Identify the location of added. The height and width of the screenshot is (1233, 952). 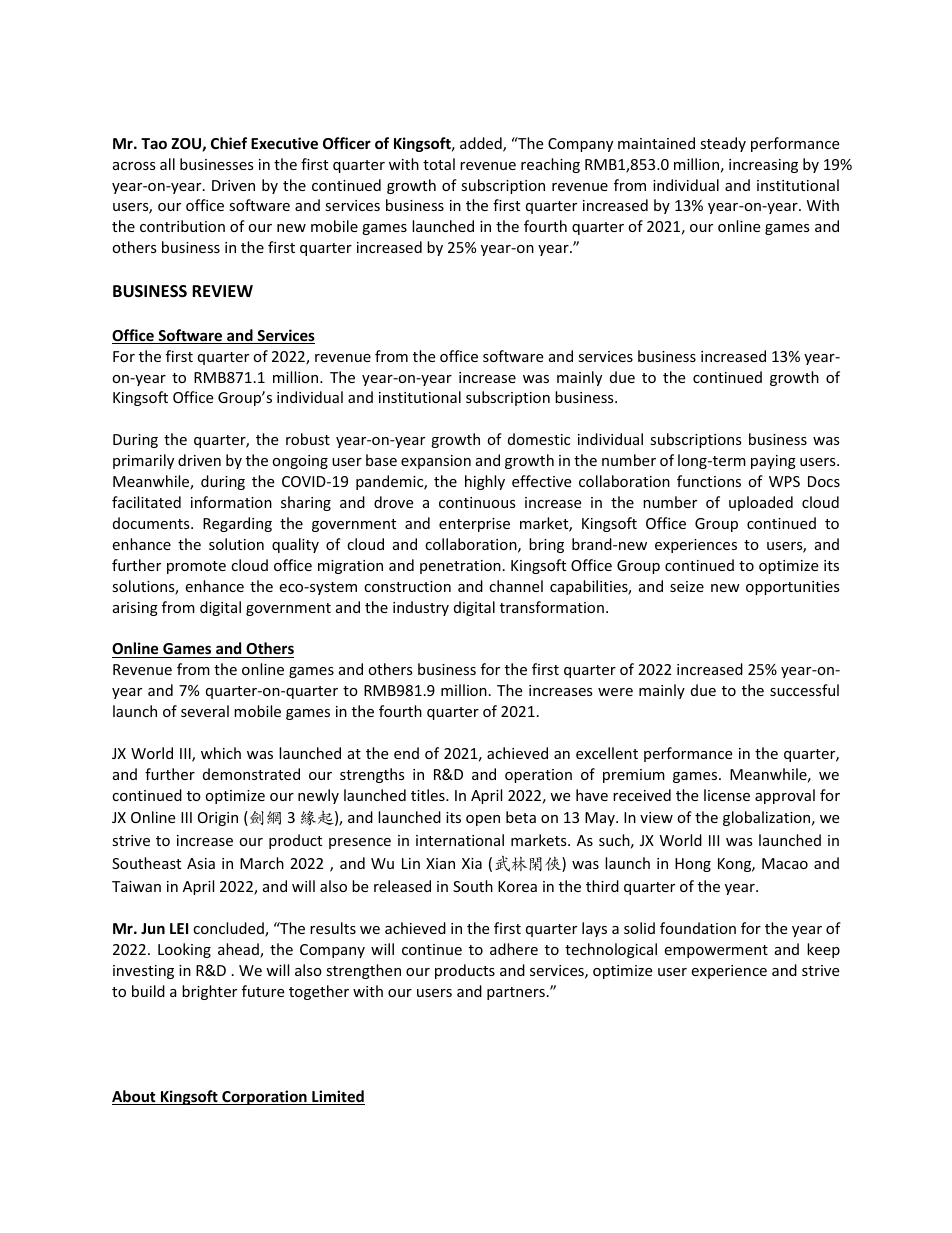
(482, 144).
